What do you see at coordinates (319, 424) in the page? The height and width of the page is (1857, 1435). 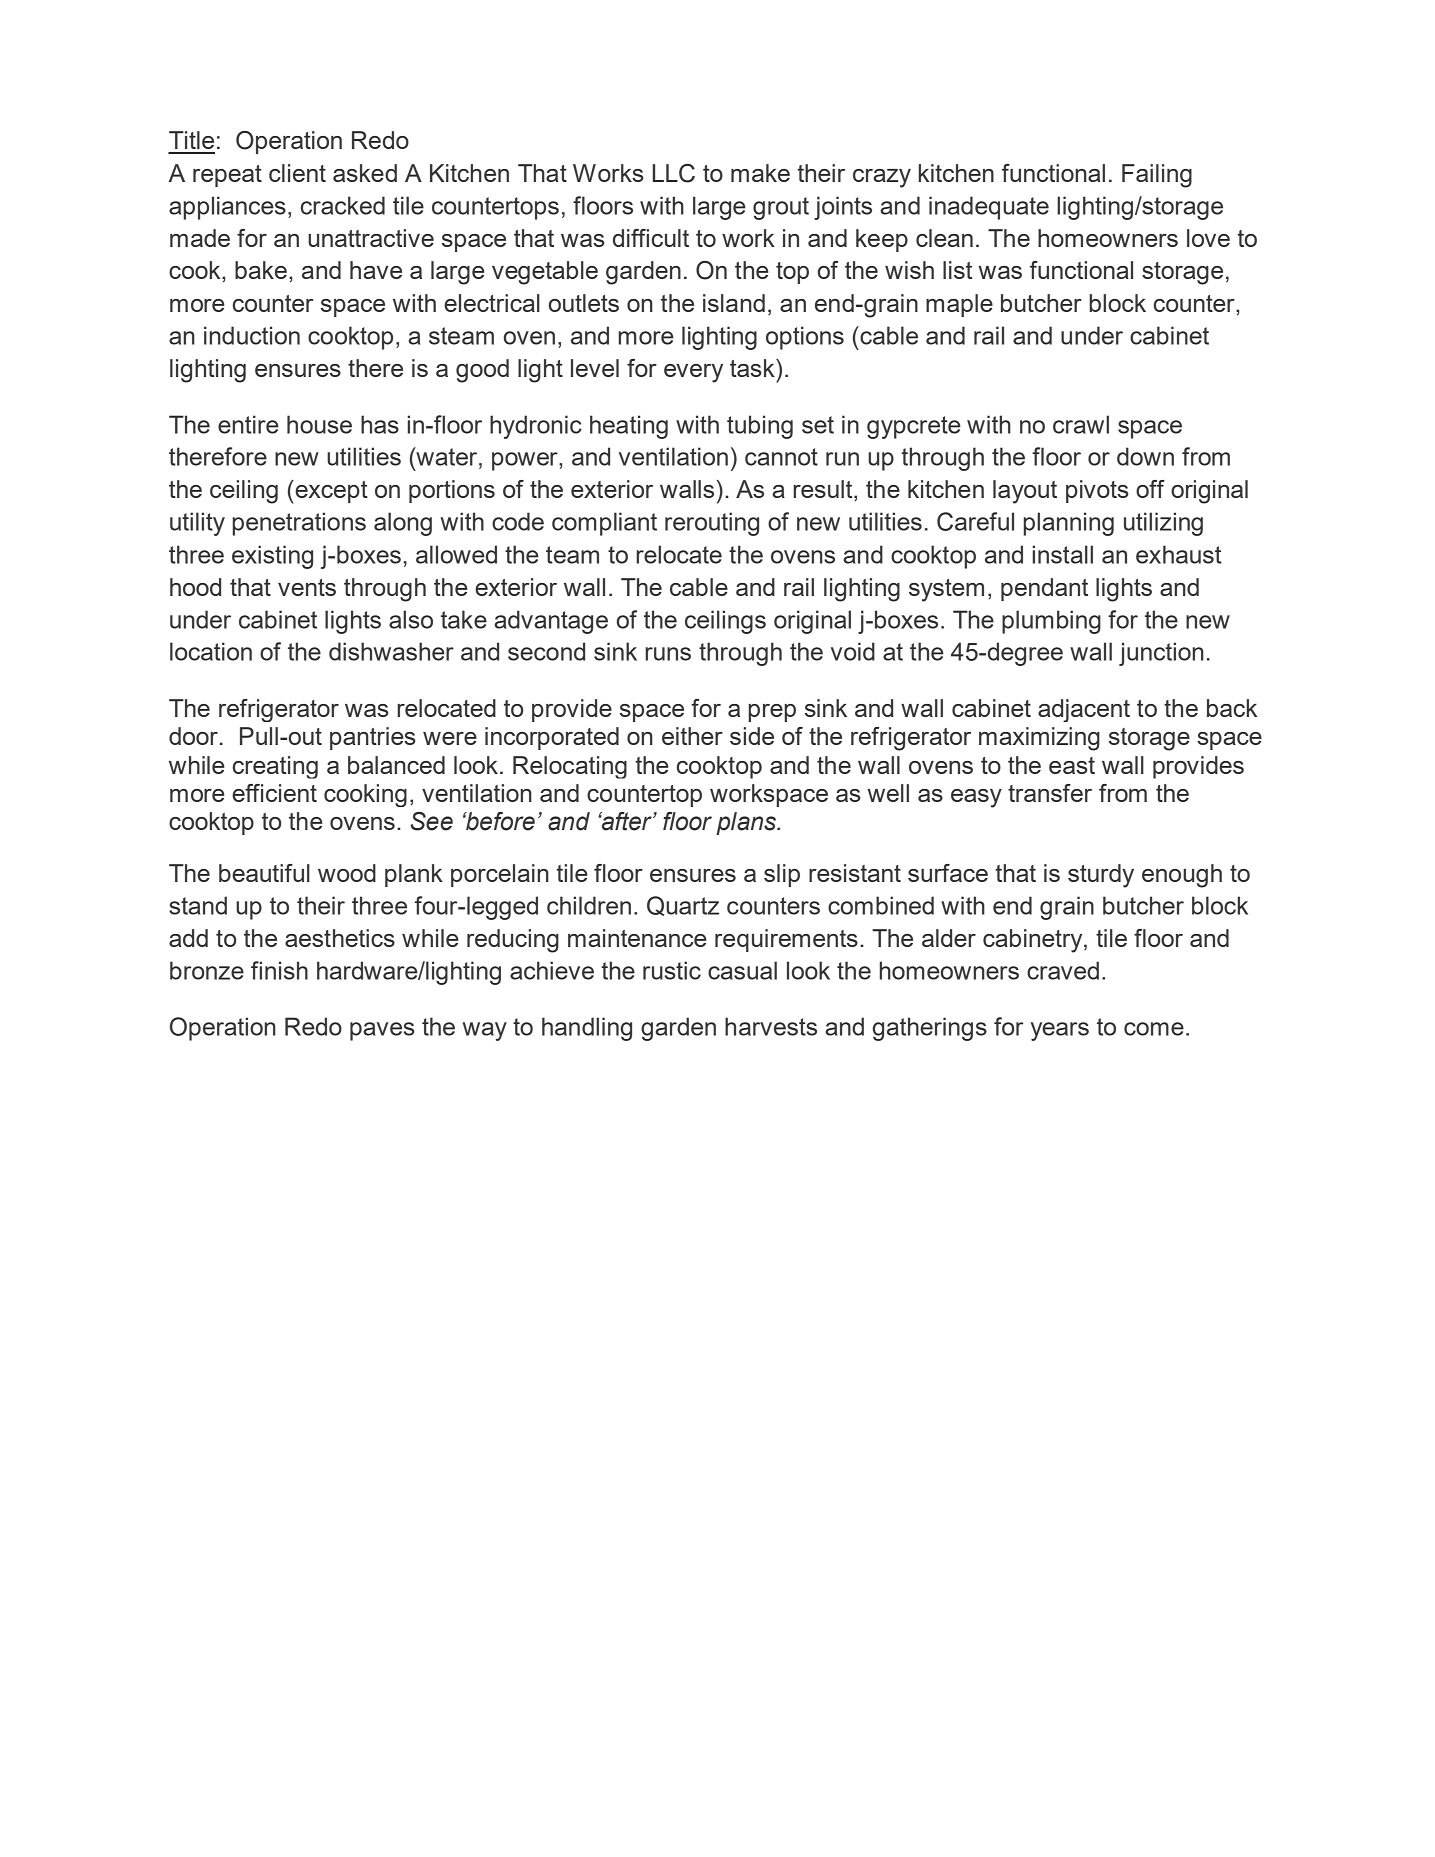 I see `house` at bounding box center [319, 424].
